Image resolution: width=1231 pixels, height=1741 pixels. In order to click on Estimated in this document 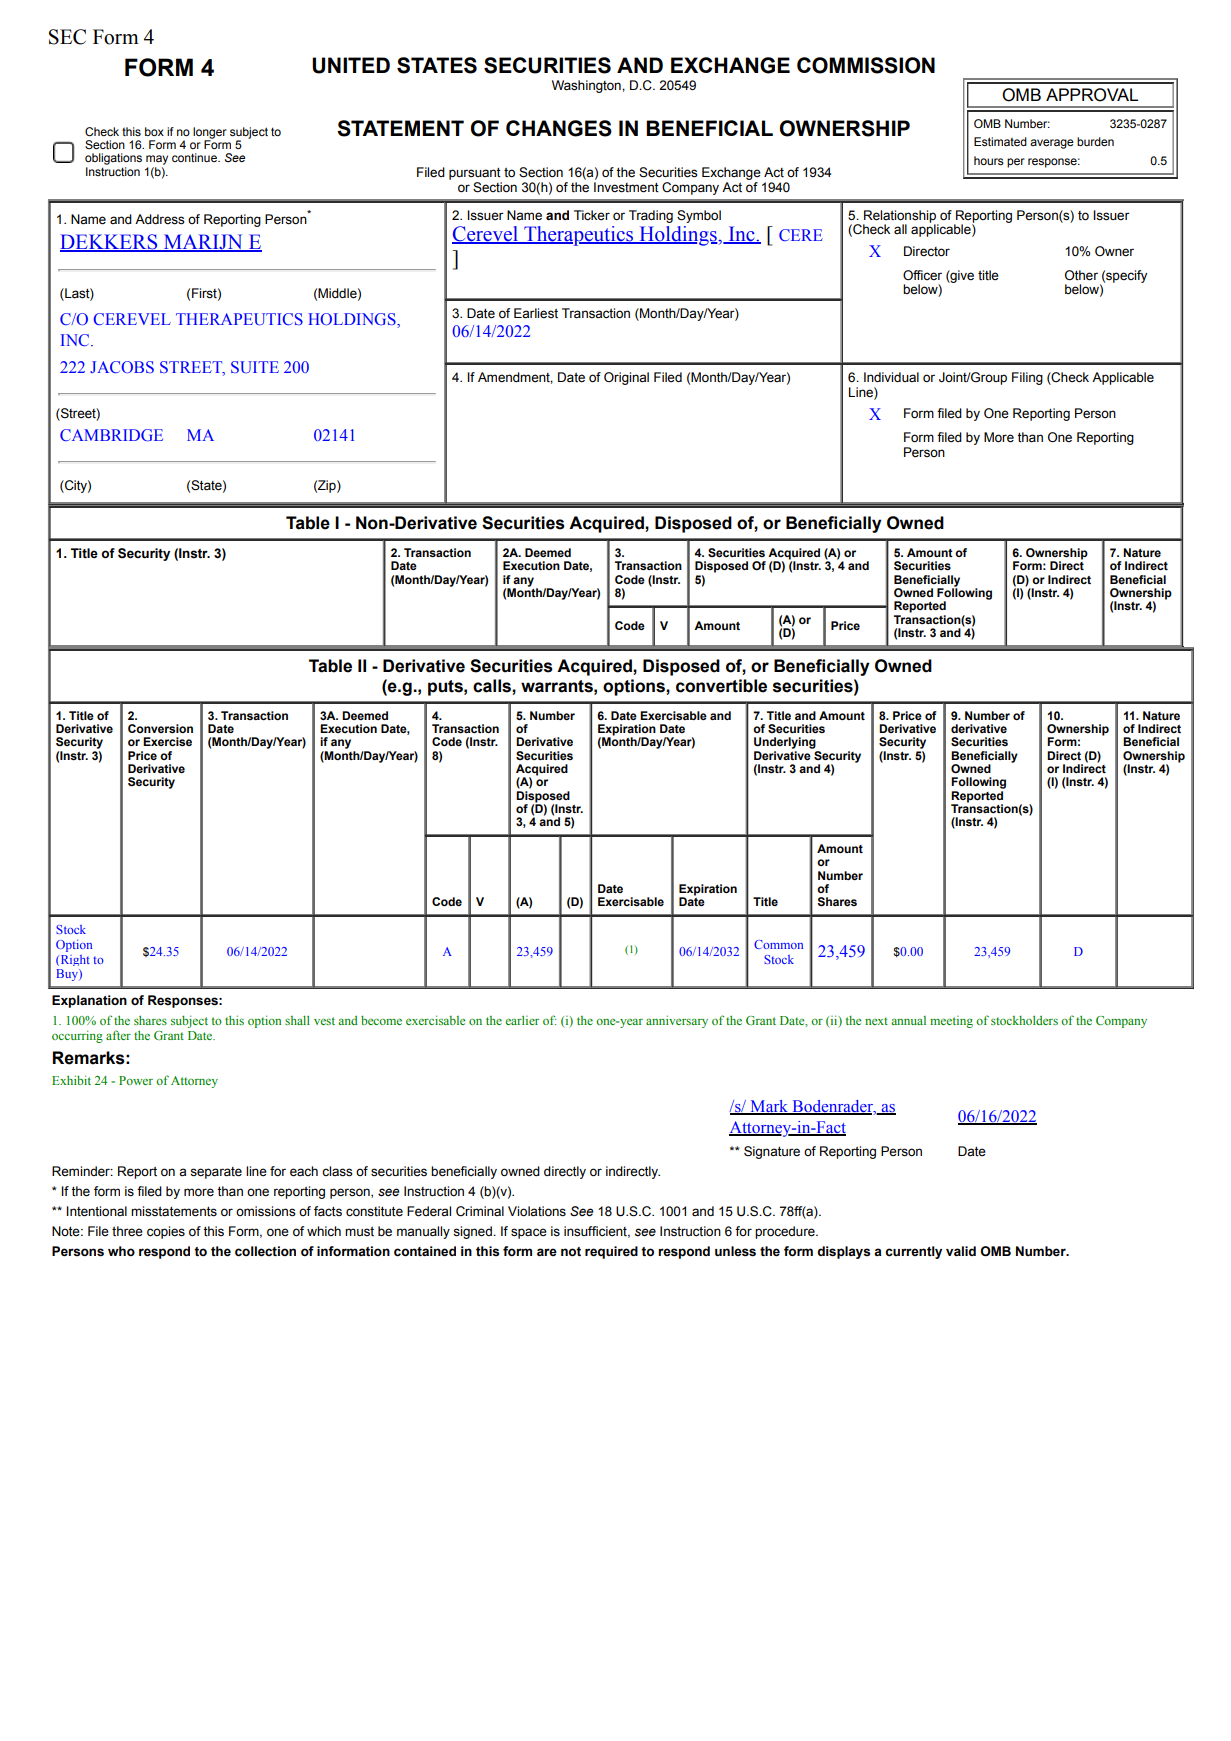, I will do `click(1000, 141)`.
